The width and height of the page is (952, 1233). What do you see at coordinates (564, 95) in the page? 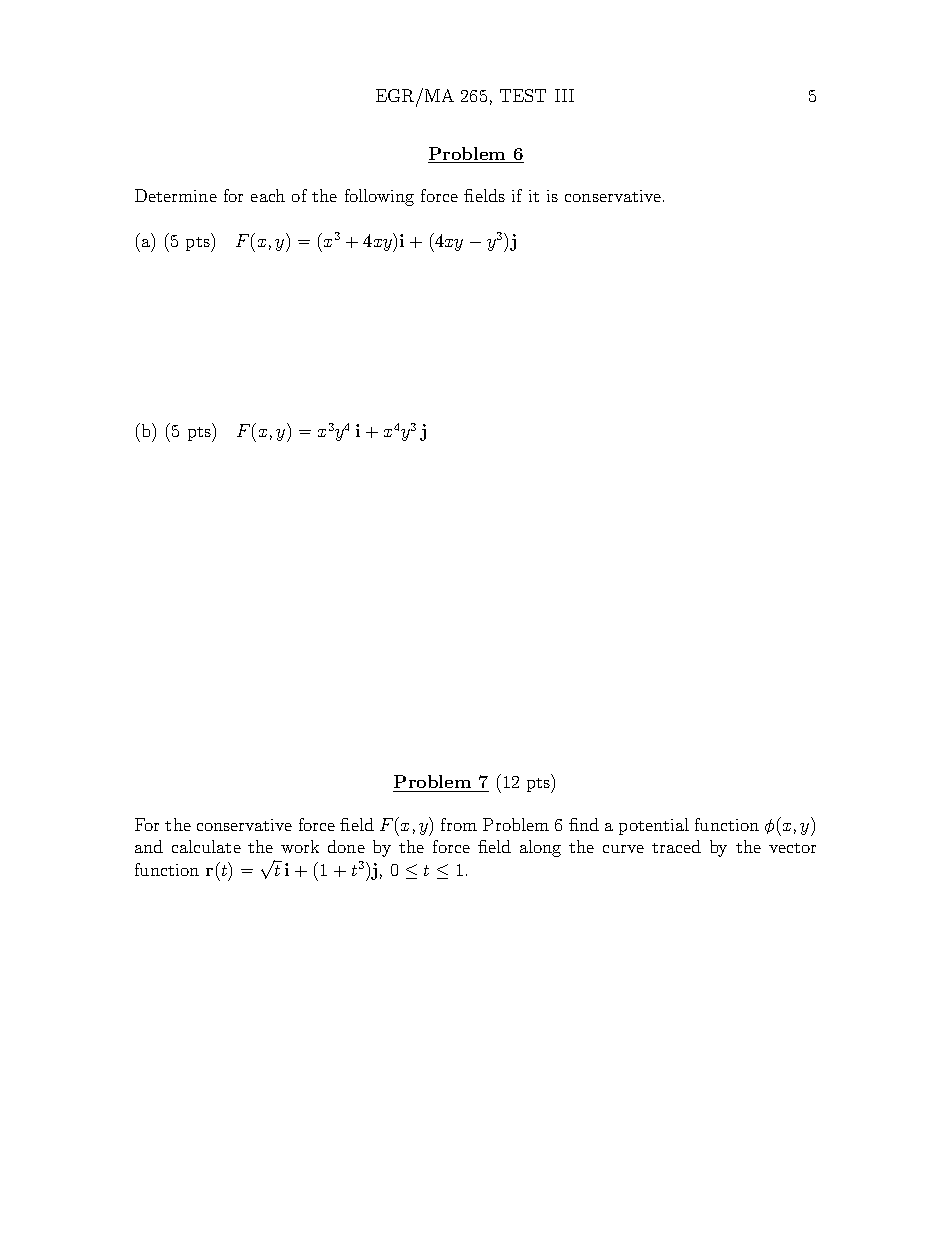
I see `III` at bounding box center [564, 95].
